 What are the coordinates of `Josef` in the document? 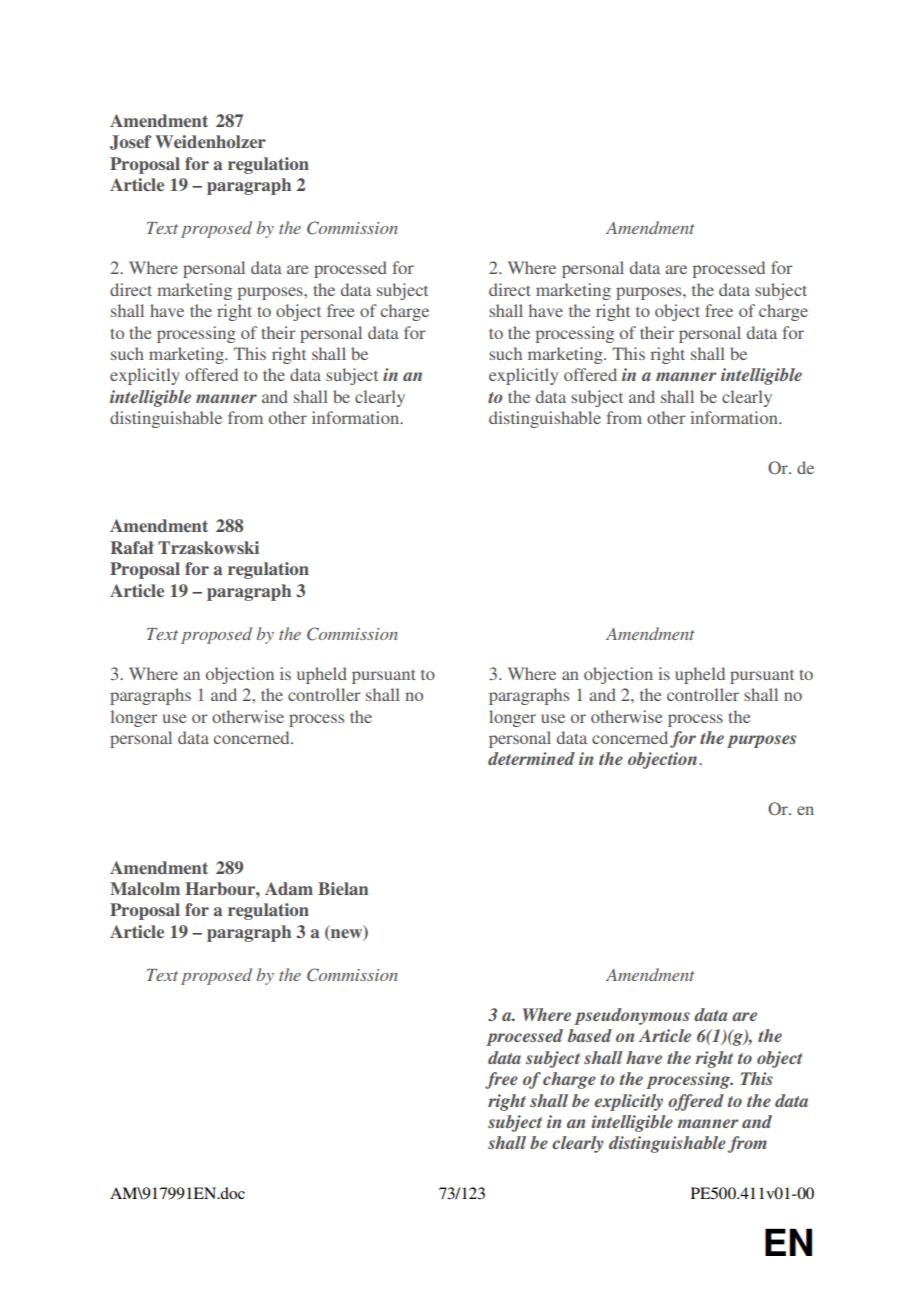 It's located at (130, 142).
